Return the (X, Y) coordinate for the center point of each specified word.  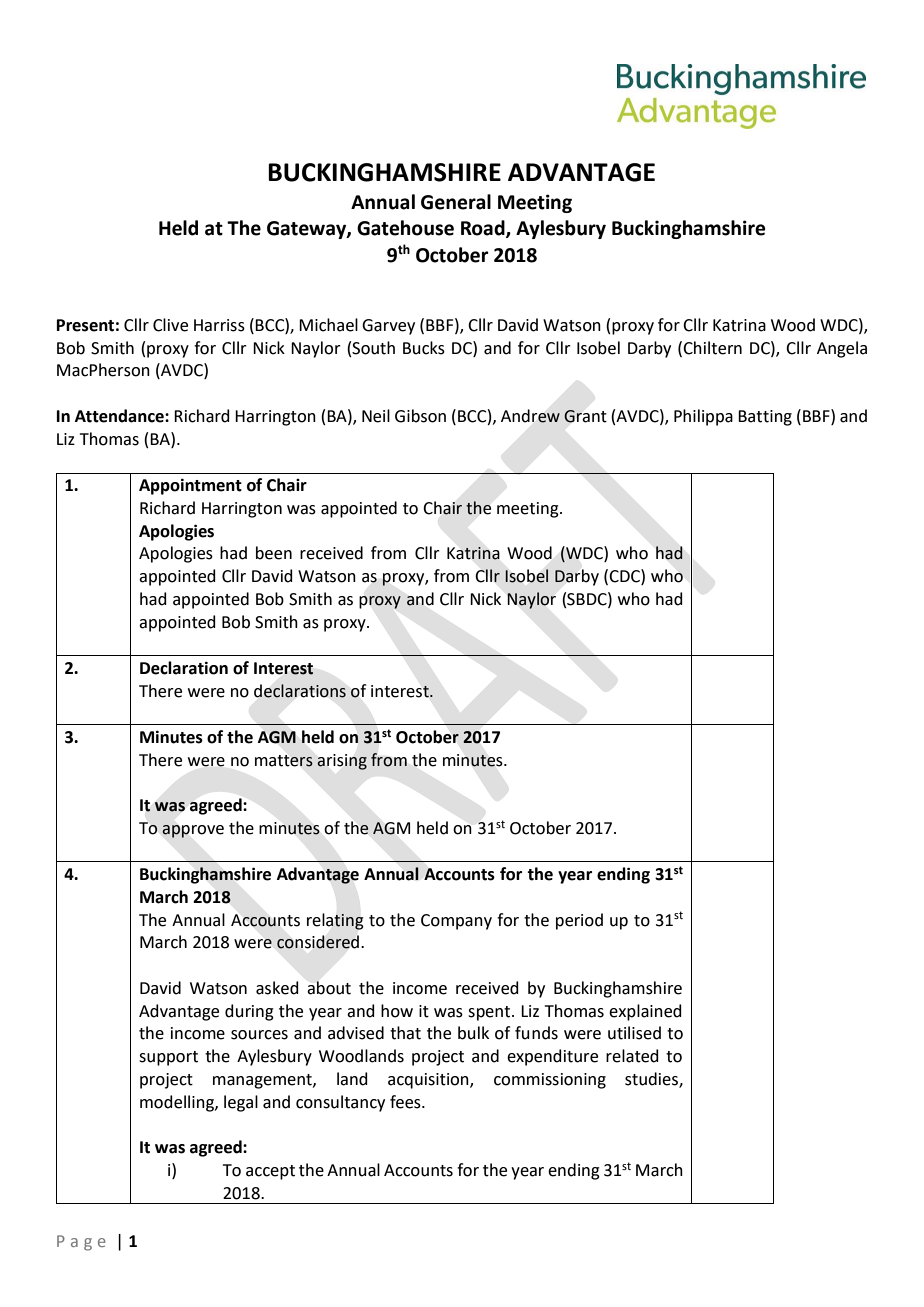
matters (284, 761)
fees (406, 1102)
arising (342, 762)
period (579, 921)
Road (484, 229)
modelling (178, 1103)
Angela (842, 349)
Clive (170, 325)
